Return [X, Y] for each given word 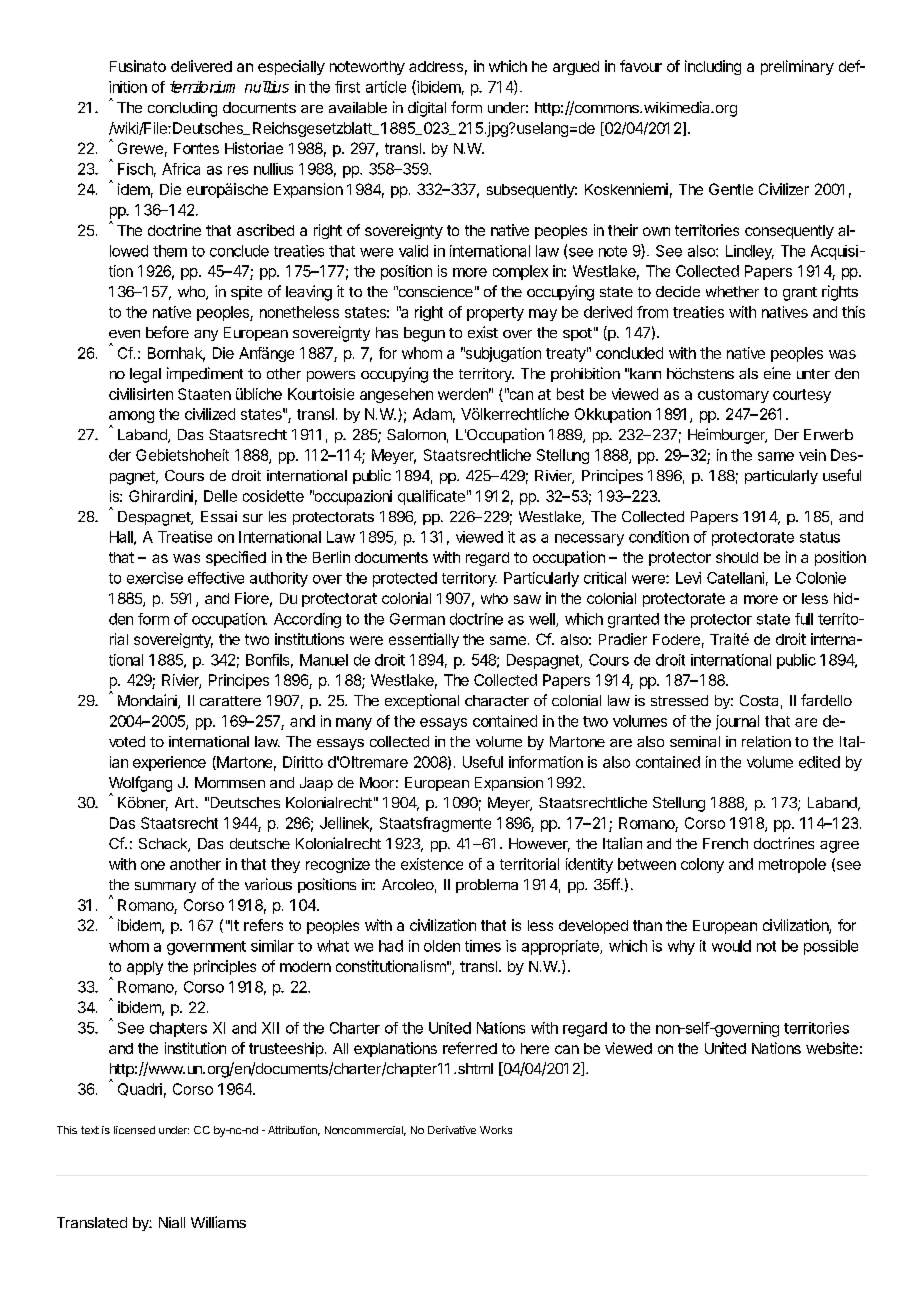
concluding [182, 109]
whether [732, 291]
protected [405, 579]
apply [145, 968]
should [737, 557]
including [713, 67]
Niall [172, 1222]
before [167, 332]
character [497, 700]
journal [737, 722]
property [495, 314]
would [731, 946]
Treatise [185, 537]
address [436, 66]
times [483, 946]
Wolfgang [140, 785]
